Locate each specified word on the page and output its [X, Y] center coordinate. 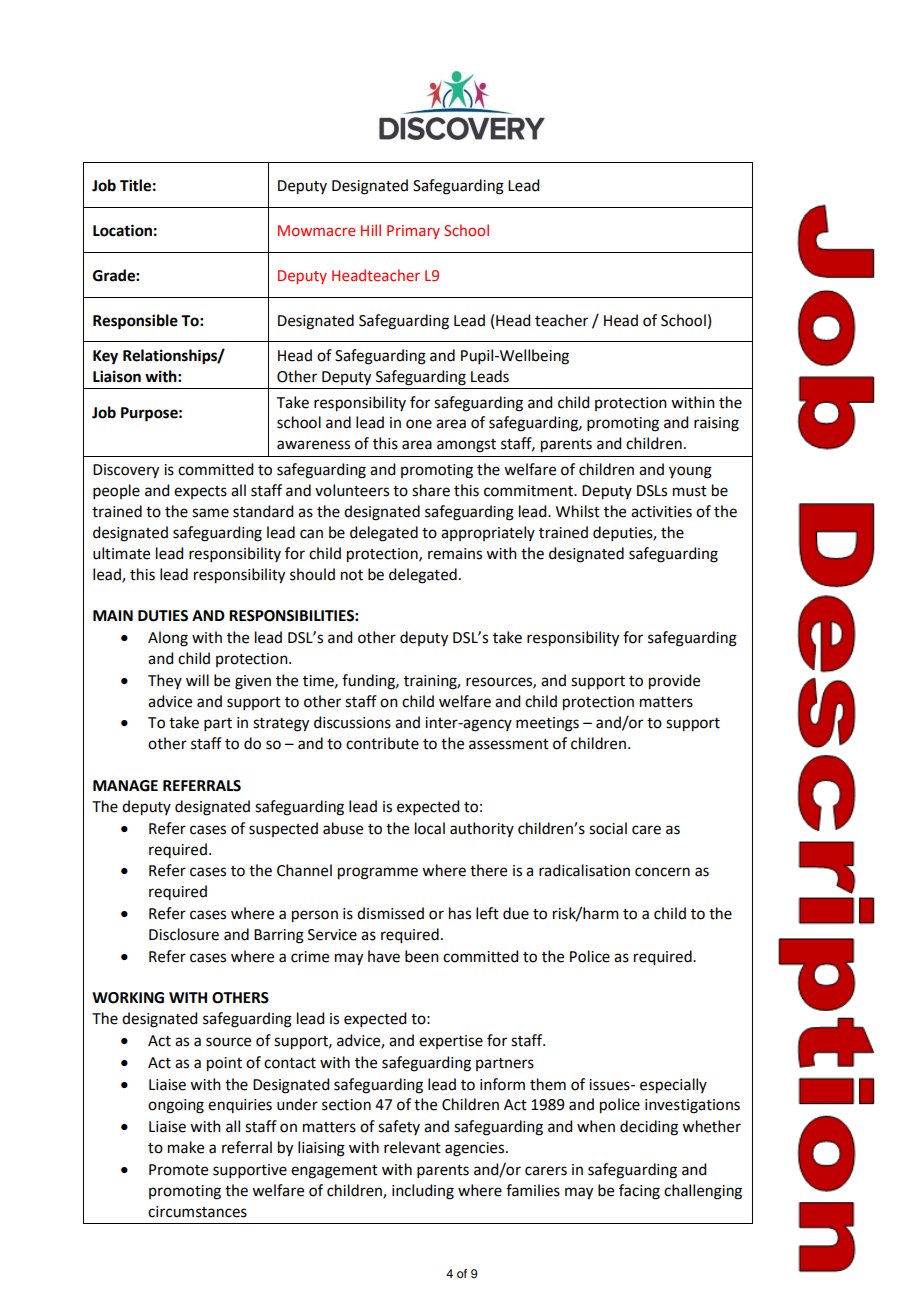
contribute [382, 743]
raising [716, 424]
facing [639, 1192]
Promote [178, 1170]
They [165, 681]
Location [122, 230]
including [423, 1192]
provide [674, 682]
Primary [413, 232]
